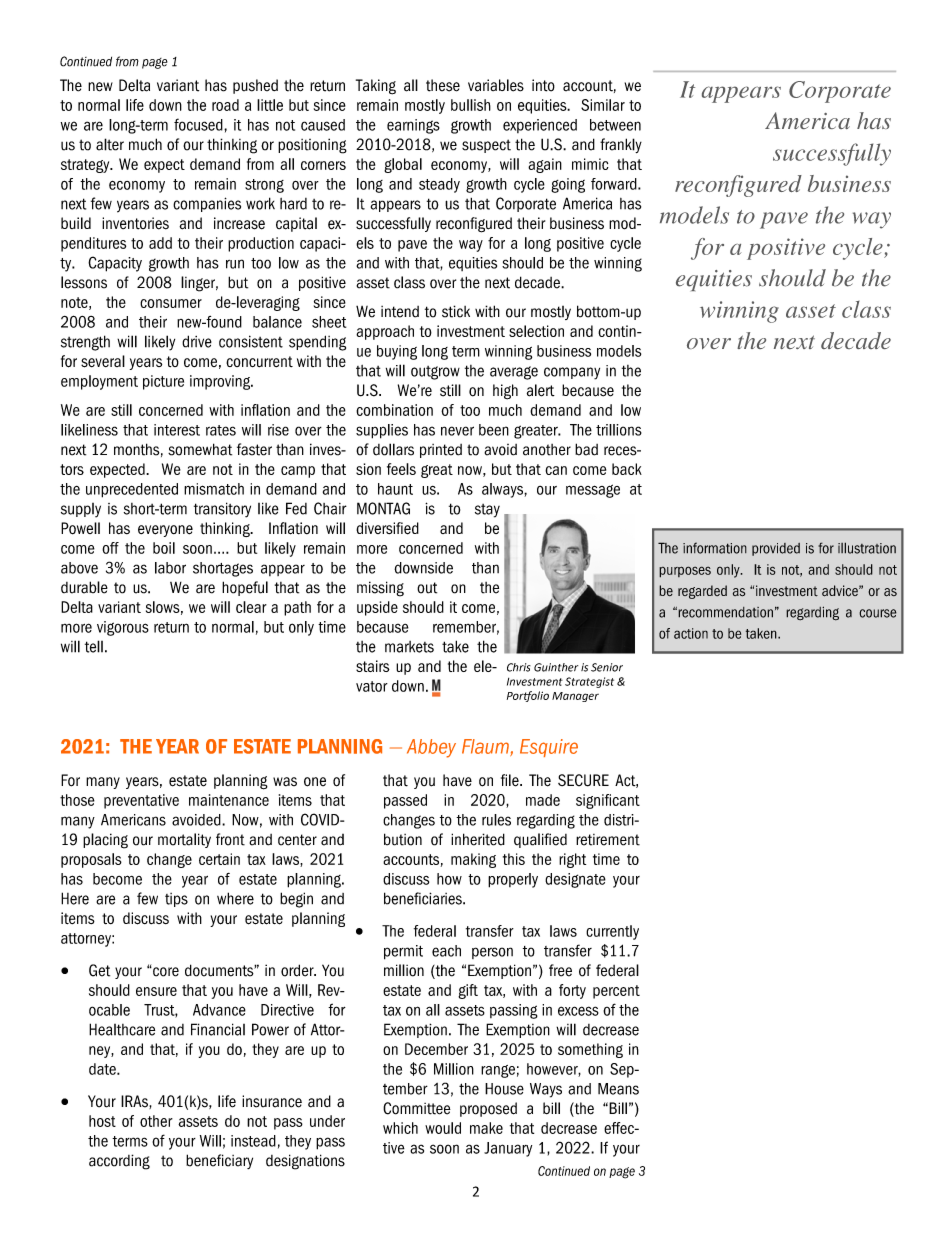  What do you see at coordinates (199, 124) in the screenshot?
I see `focused` at bounding box center [199, 124].
